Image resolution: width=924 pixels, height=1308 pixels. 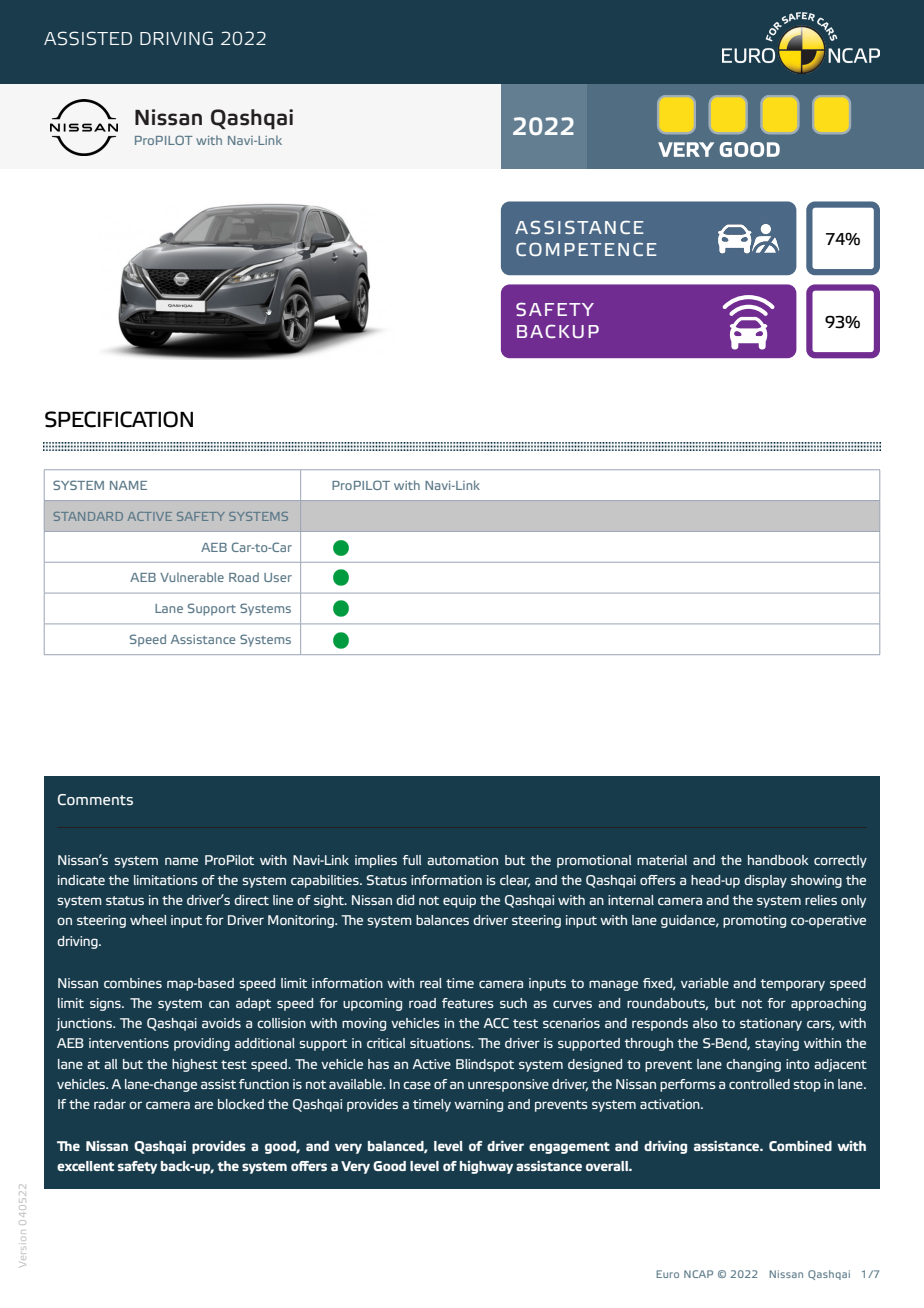 I want to click on handbook, so click(x=778, y=860).
